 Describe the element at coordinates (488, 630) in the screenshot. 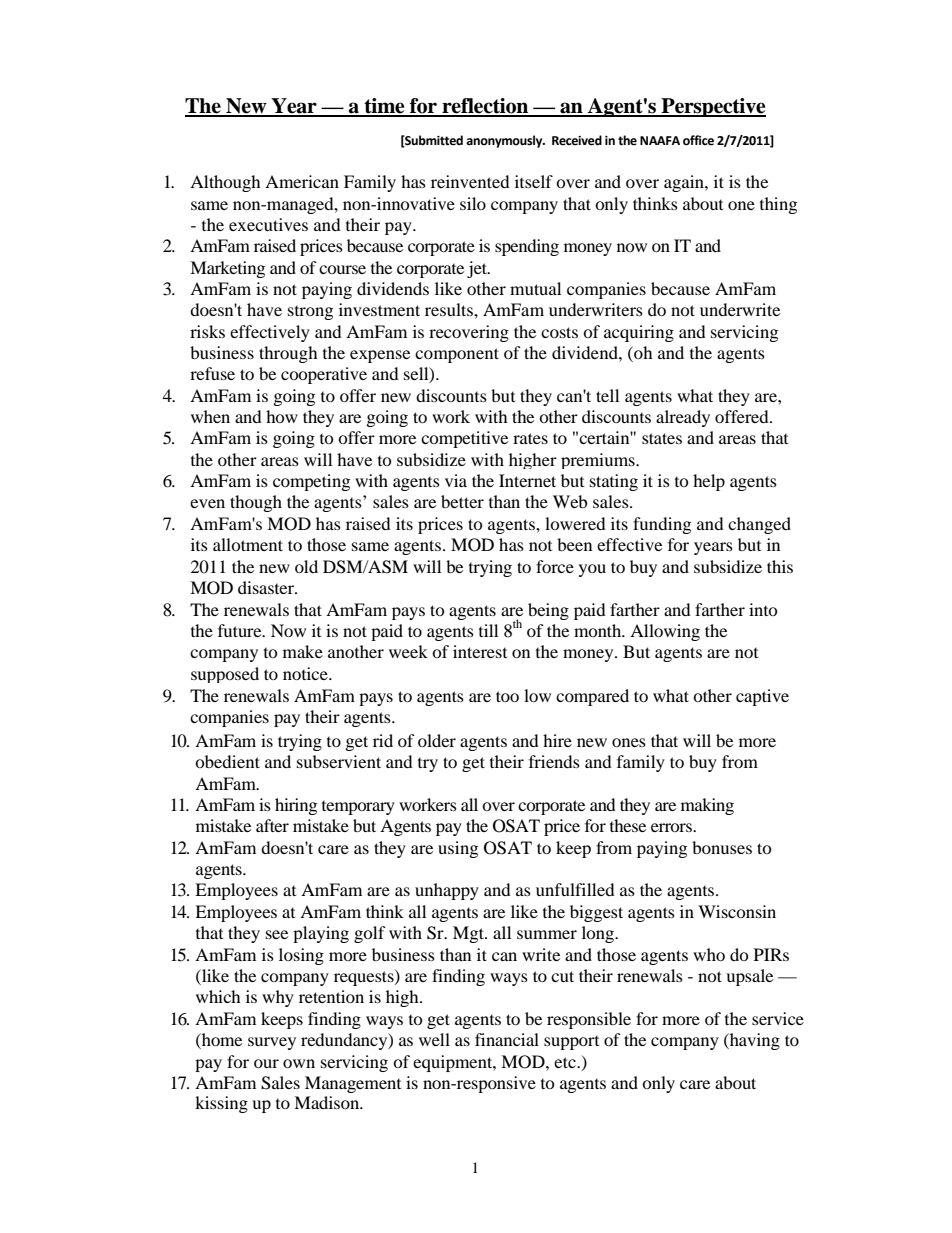

I see `till` at that location.
